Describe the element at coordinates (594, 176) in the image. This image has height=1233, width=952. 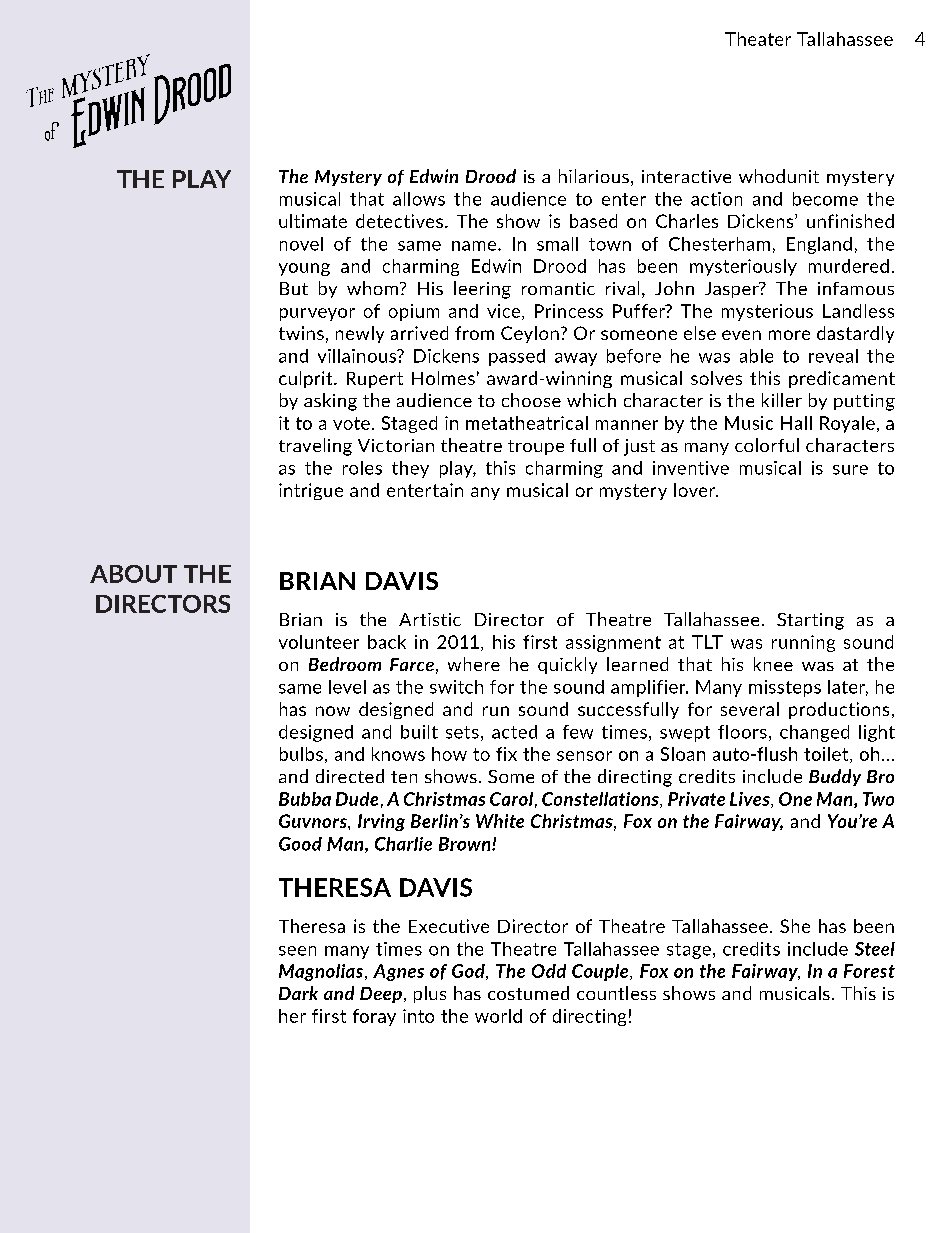
I see `hilarious` at that location.
